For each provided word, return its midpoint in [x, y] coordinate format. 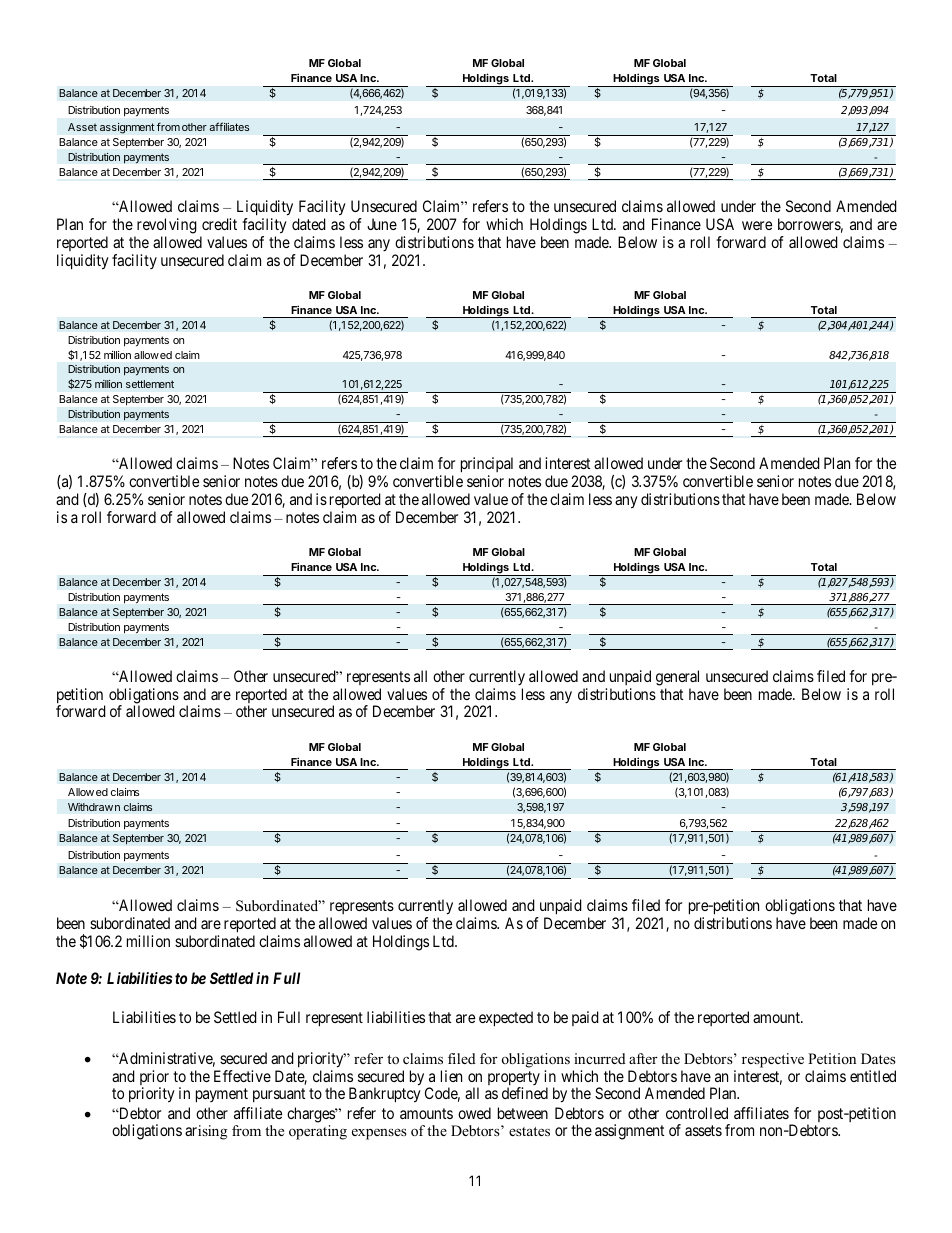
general [677, 678]
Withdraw [90, 807]
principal [487, 466]
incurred [600, 1058]
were [757, 225]
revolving [167, 226]
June [382, 224]
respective [773, 1060]
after [643, 1058]
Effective [242, 1076]
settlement [150, 384]
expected [506, 1019]
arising [206, 1132]
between [523, 1113]
